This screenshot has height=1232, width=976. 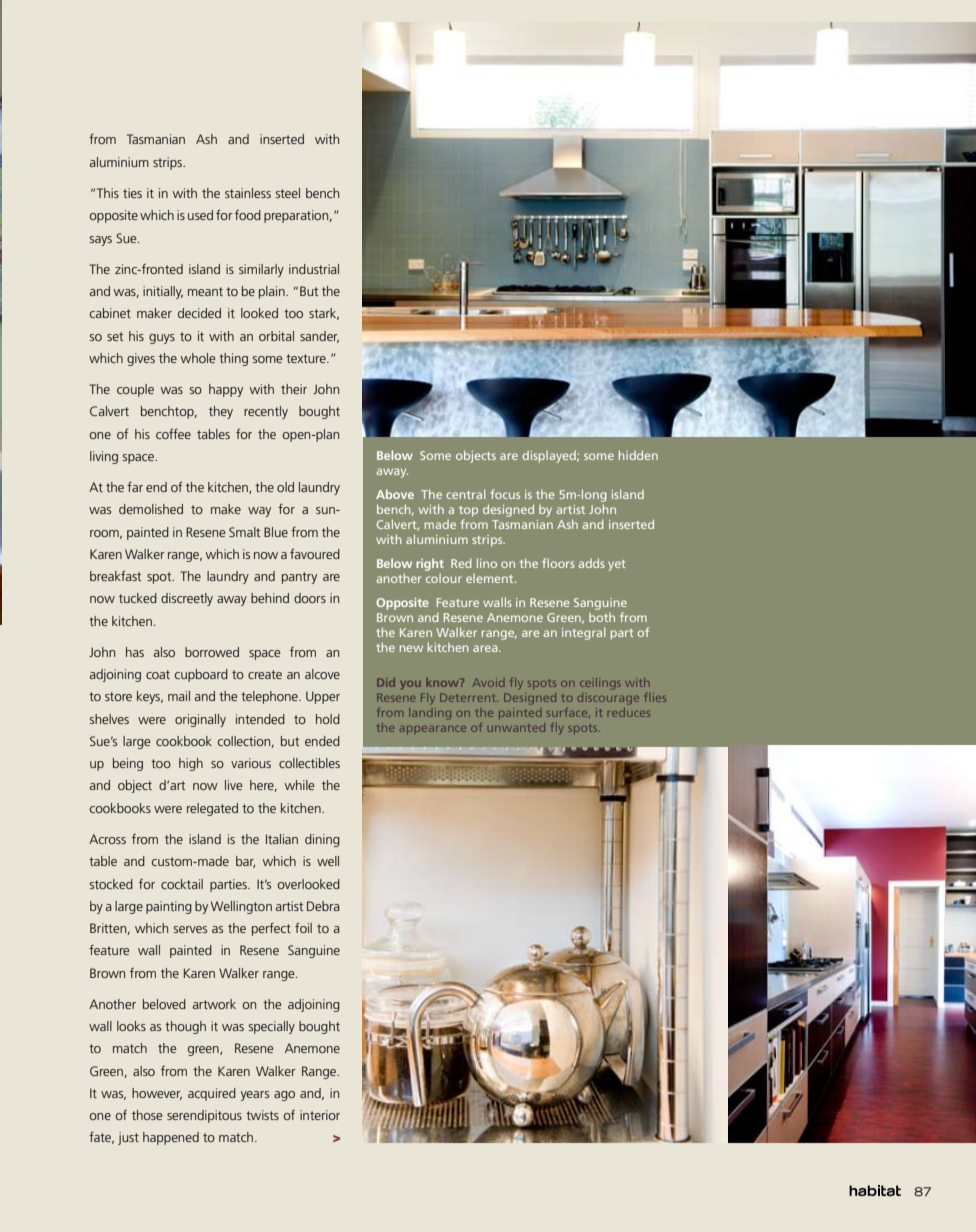 I want to click on hidden, so click(x=638, y=455).
